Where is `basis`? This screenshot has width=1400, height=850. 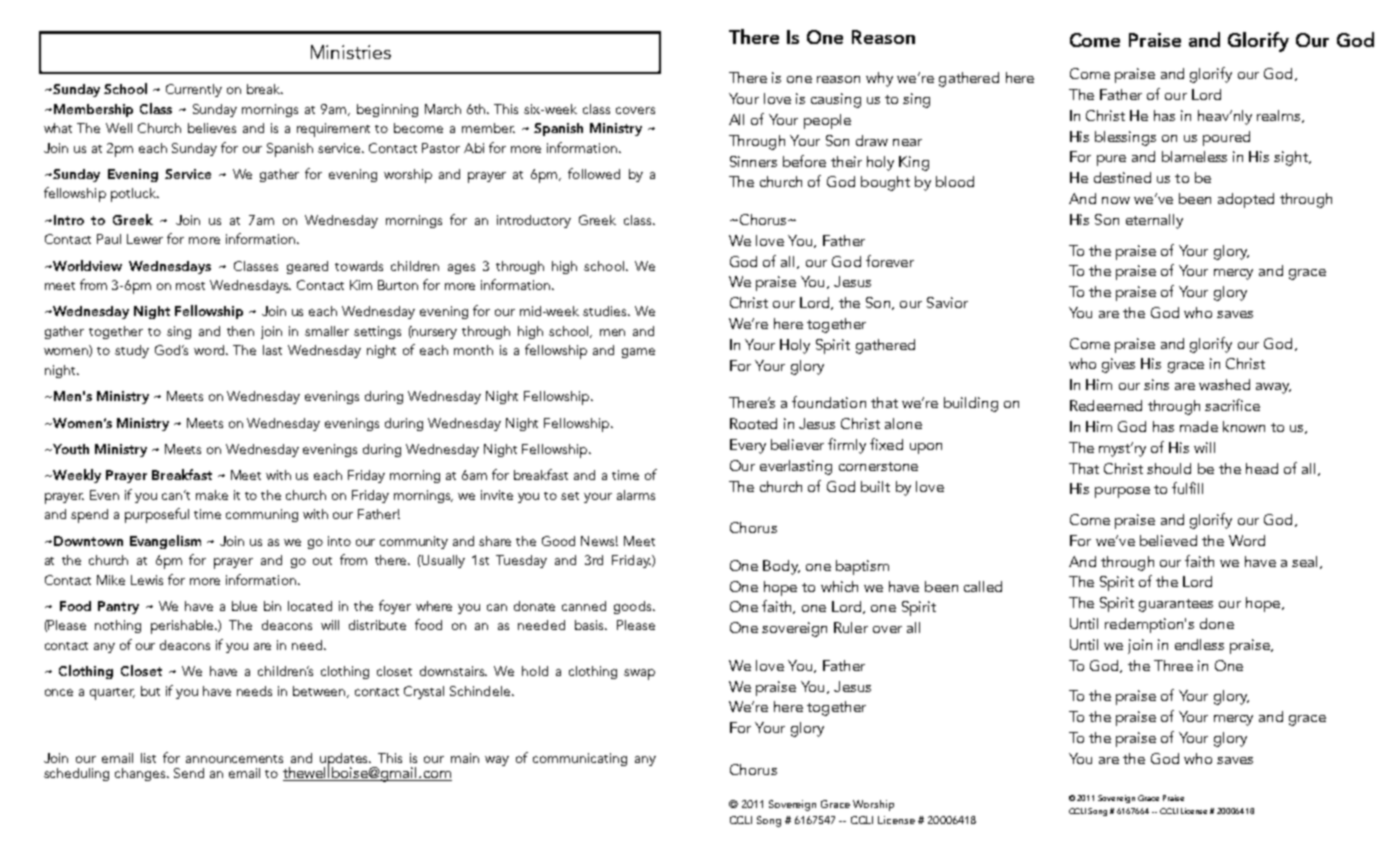
basis is located at coordinates (591, 625).
